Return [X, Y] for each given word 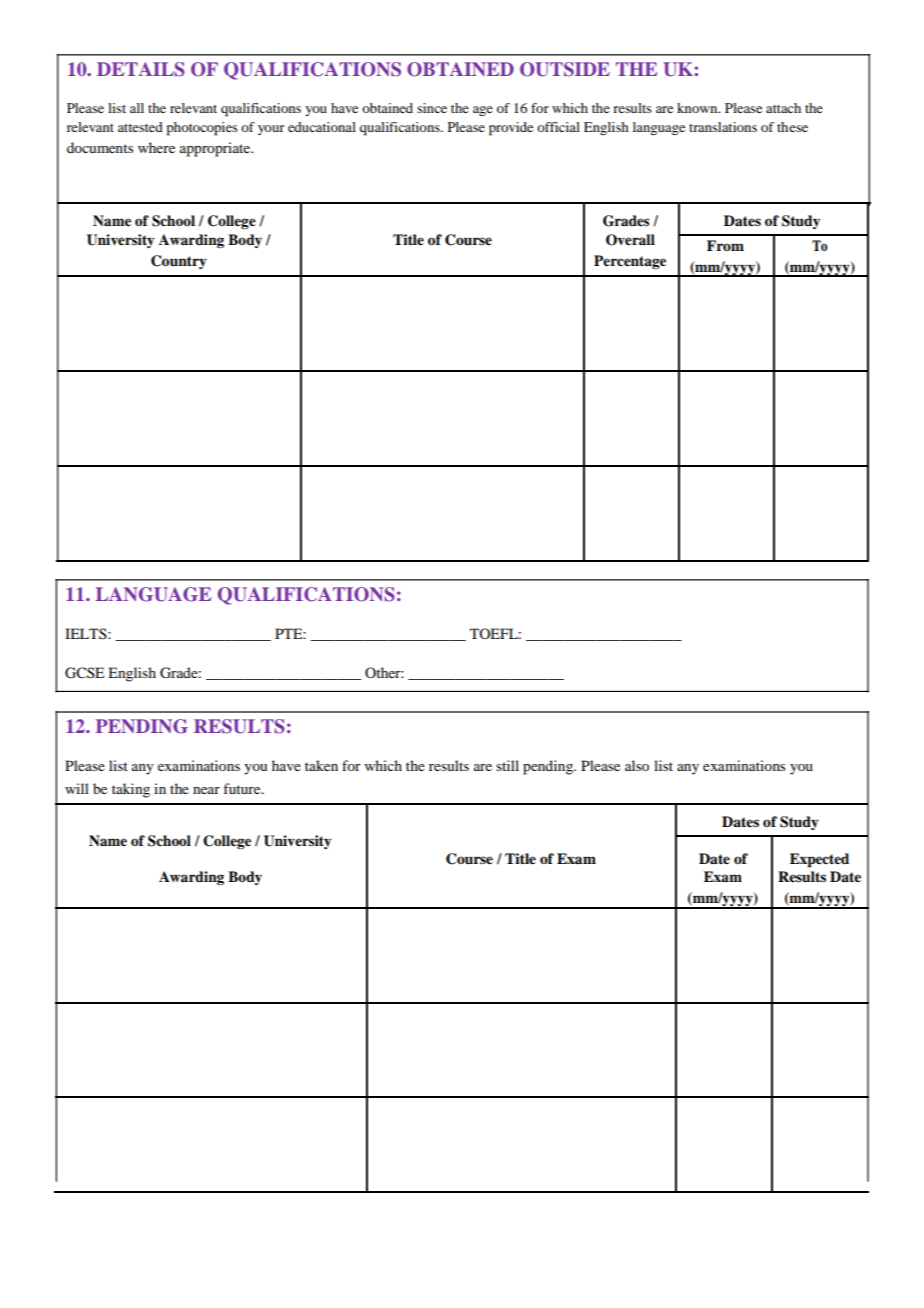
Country [179, 262]
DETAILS [141, 69]
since [432, 108]
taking [131, 790]
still [507, 765]
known [698, 108]
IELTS [87, 633]
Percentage [630, 262]
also [637, 765]
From [725, 245]
